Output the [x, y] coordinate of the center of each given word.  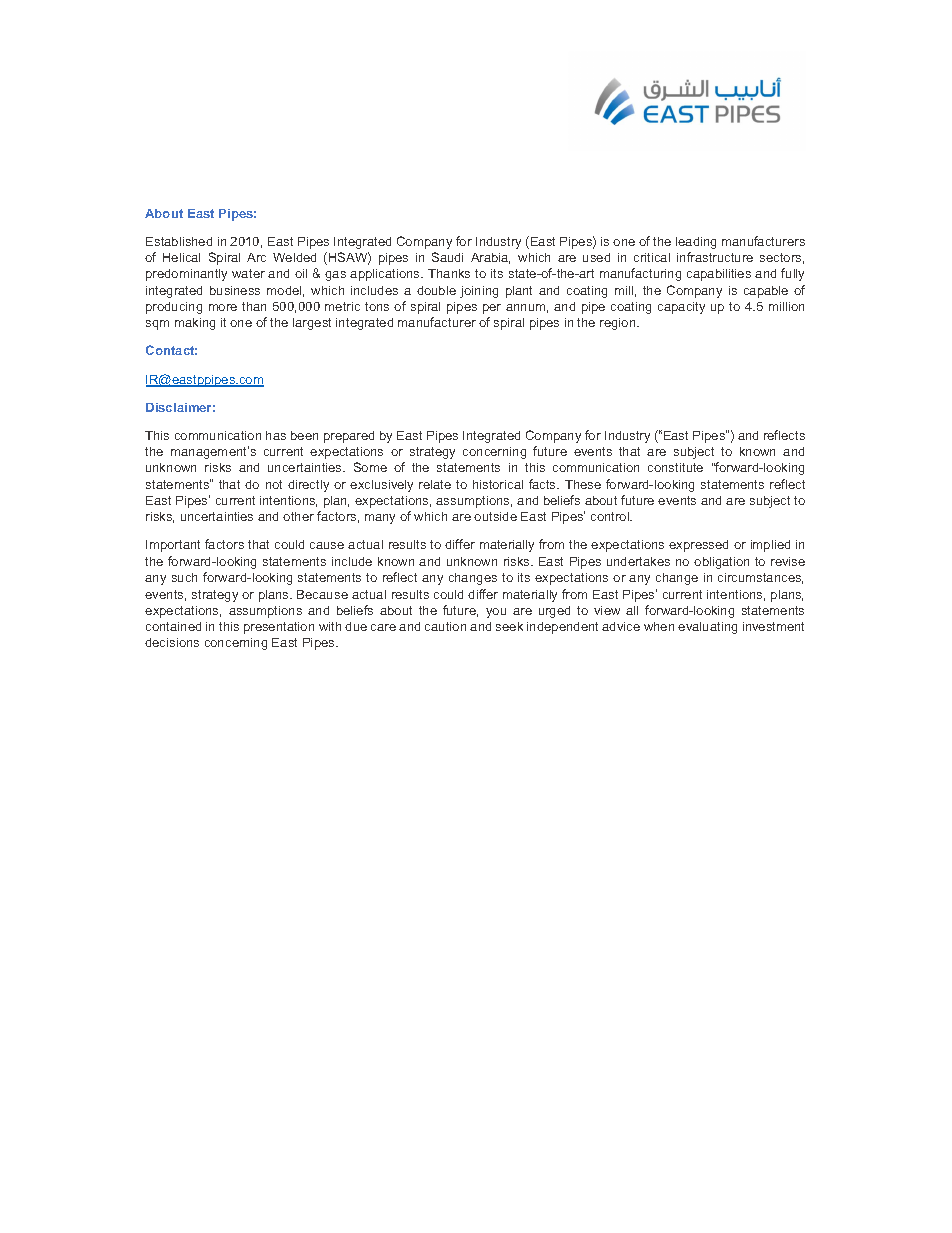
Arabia [490, 258]
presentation [279, 628]
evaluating [707, 628]
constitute [675, 467]
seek [509, 626]
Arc [256, 257]
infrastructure [715, 257]
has [276, 435]
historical [498, 484]
